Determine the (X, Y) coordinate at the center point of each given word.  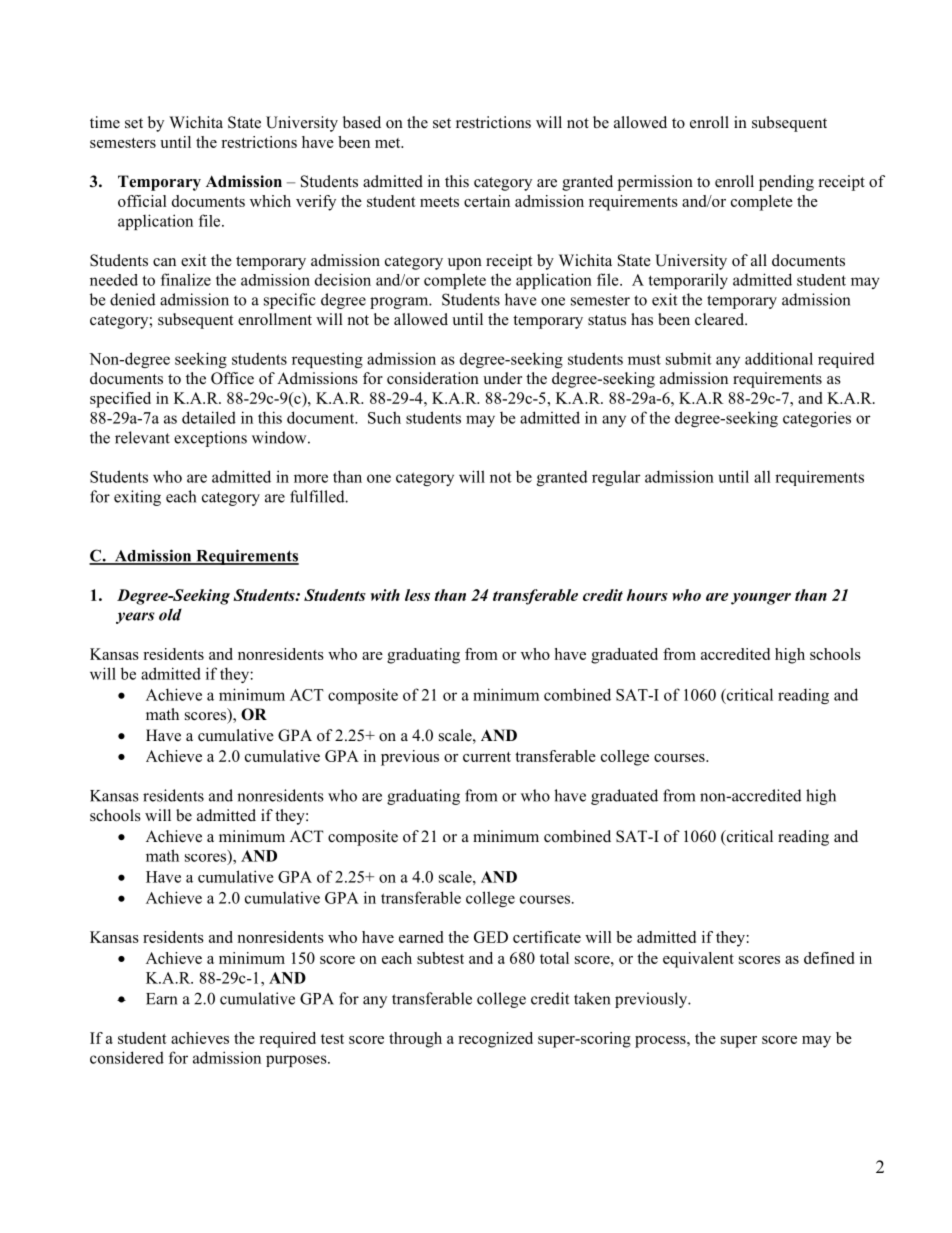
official (142, 201)
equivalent (698, 960)
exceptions (210, 439)
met (389, 143)
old (170, 614)
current (487, 757)
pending (786, 183)
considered (127, 1057)
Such (384, 417)
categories (817, 419)
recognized (495, 1040)
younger (761, 599)
